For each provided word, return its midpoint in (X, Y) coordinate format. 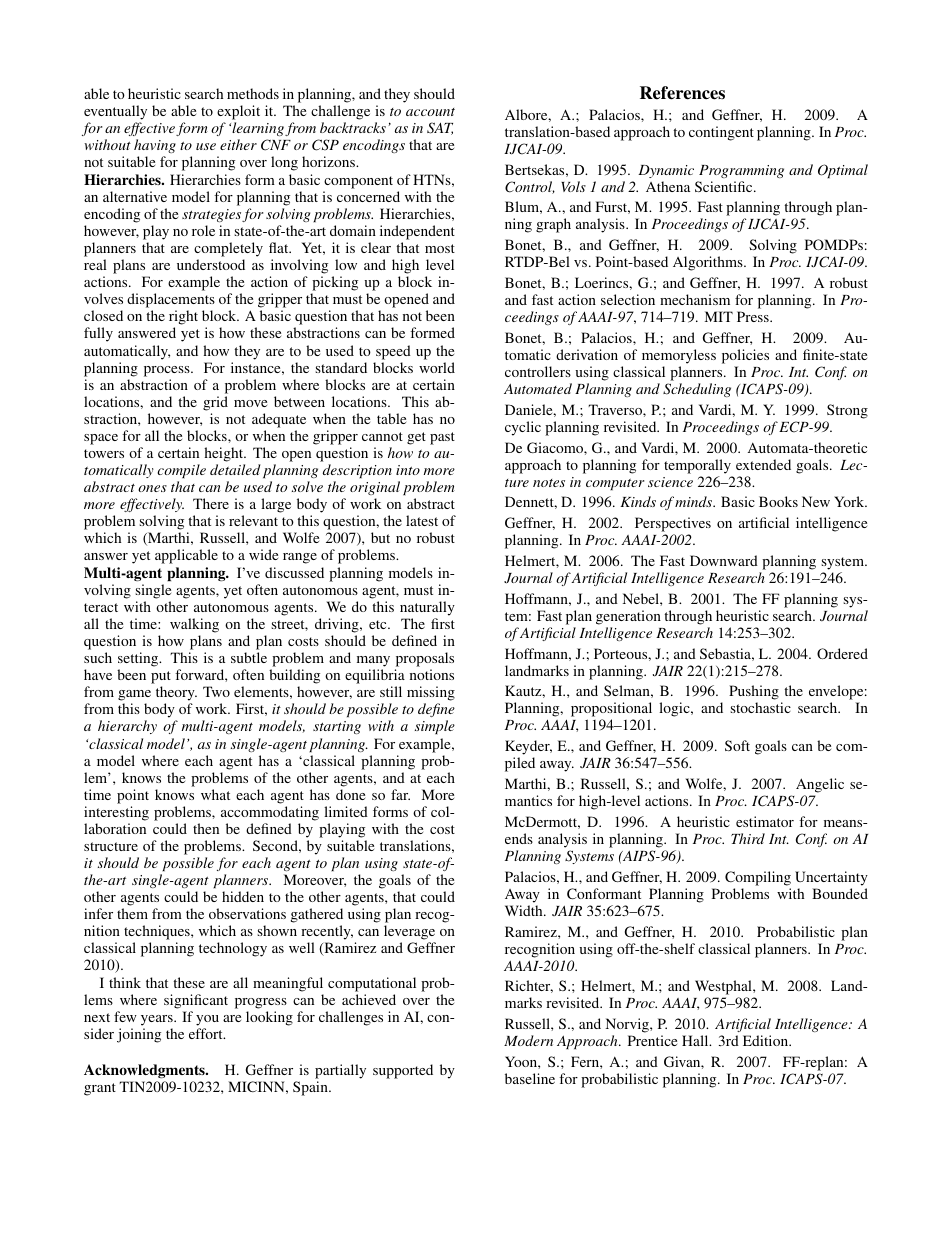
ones (152, 488)
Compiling (758, 878)
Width (525, 910)
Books (778, 501)
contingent (721, 133)
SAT (440, 128)
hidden (243, 896)
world (437, 367)
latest (422, 520)
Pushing (754, 694)
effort (207, 1033)
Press (754, 316)
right (183, 319)
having (155, 146)
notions (432, 674)
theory (176, 695)
